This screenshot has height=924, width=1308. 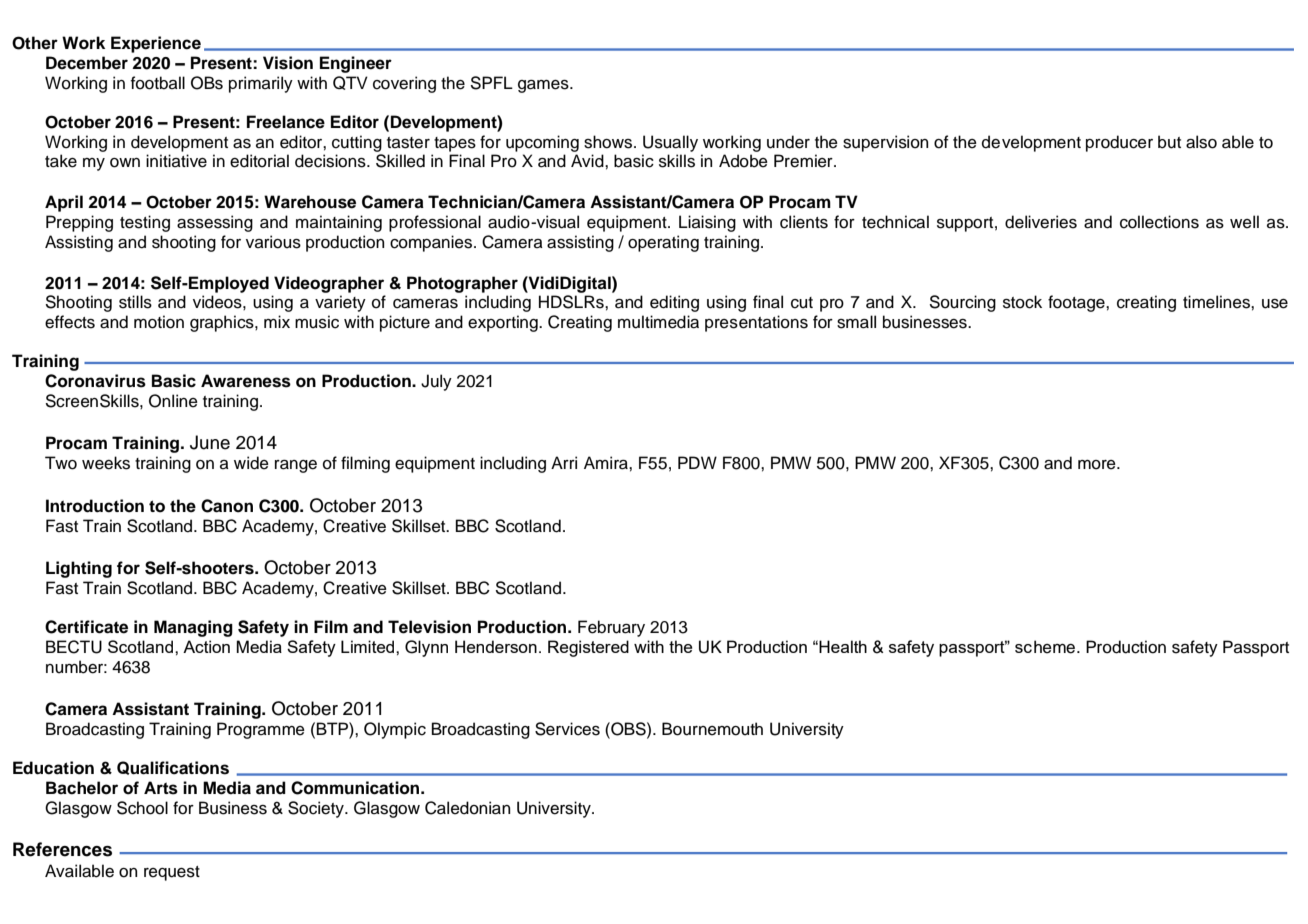 I want to click on producer, so click(x=1119, y=143).
